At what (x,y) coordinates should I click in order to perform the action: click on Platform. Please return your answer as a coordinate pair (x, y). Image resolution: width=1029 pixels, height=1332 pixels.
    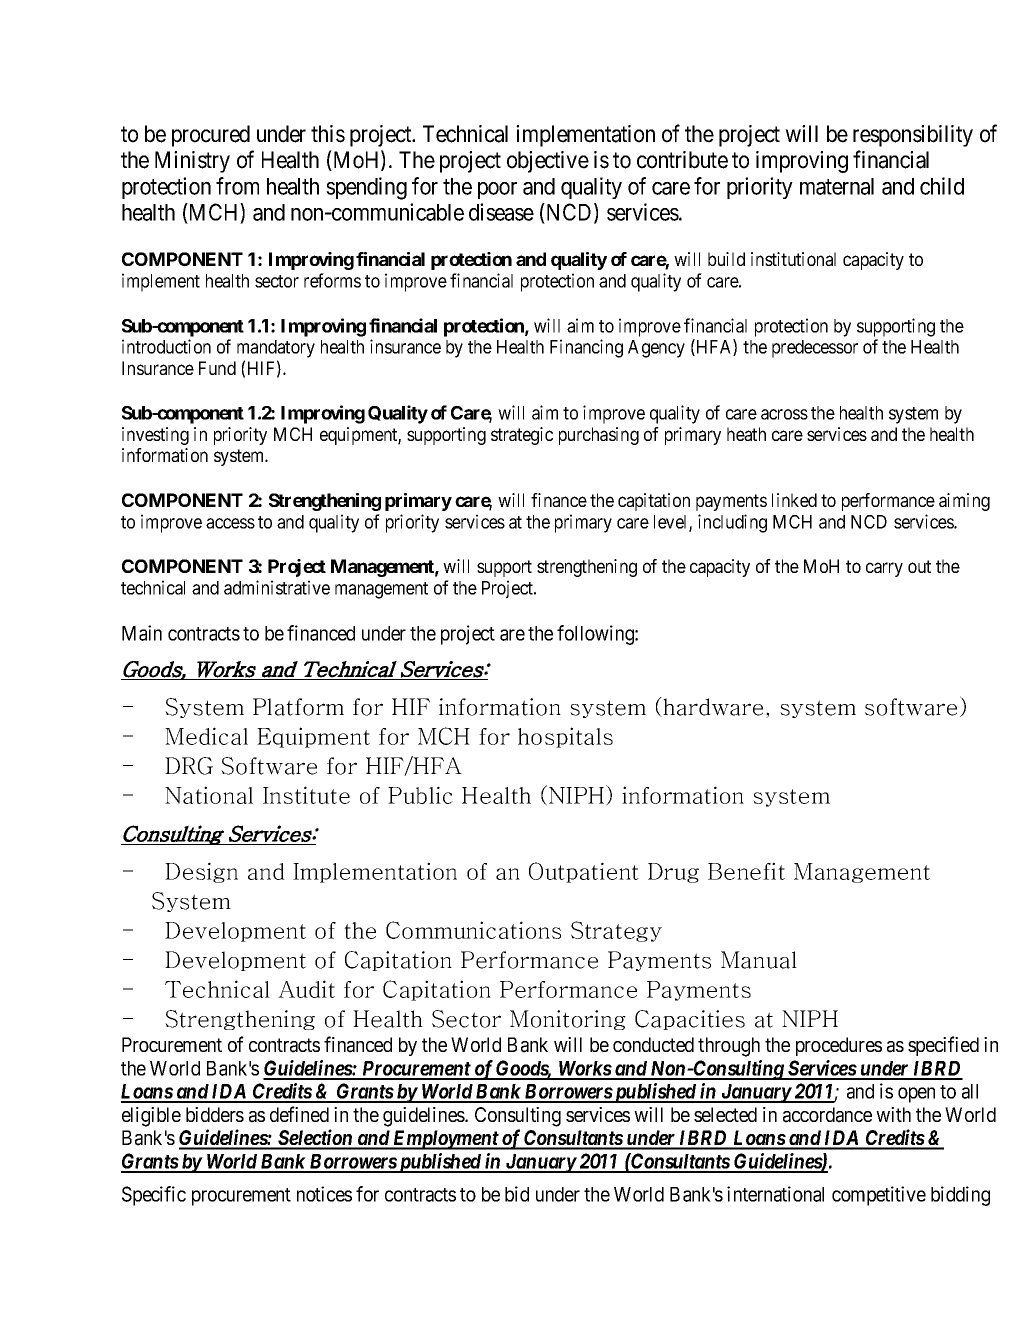
    Looking at the image, I should click on (298, 707).
